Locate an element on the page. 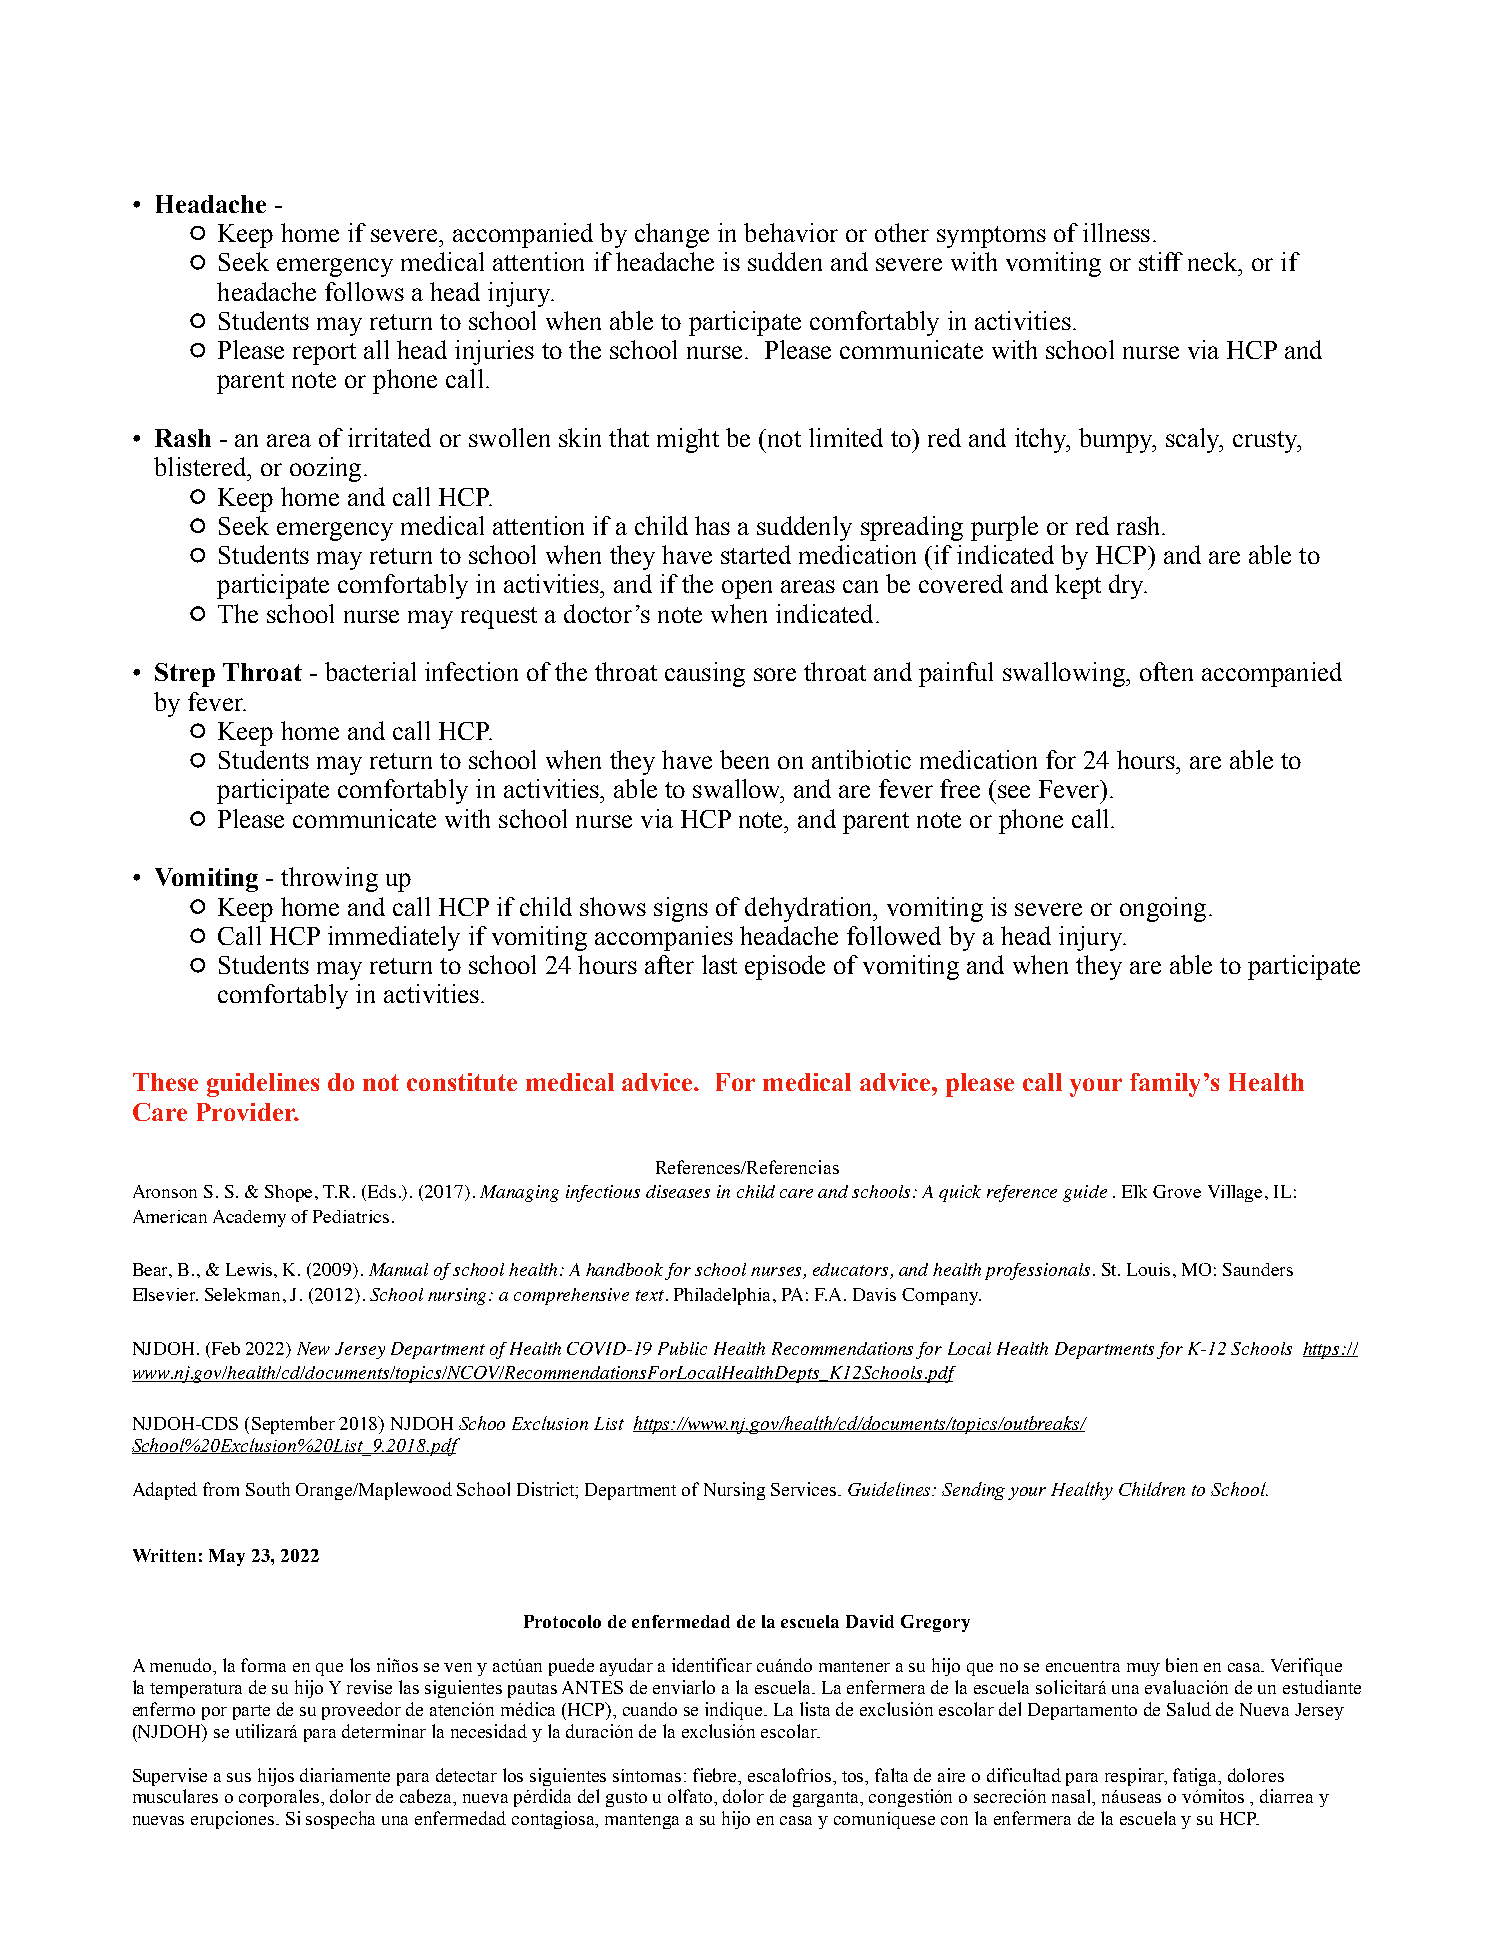 The image size is (1494, 1933). stiff is located at coordinates (1161, 261).
